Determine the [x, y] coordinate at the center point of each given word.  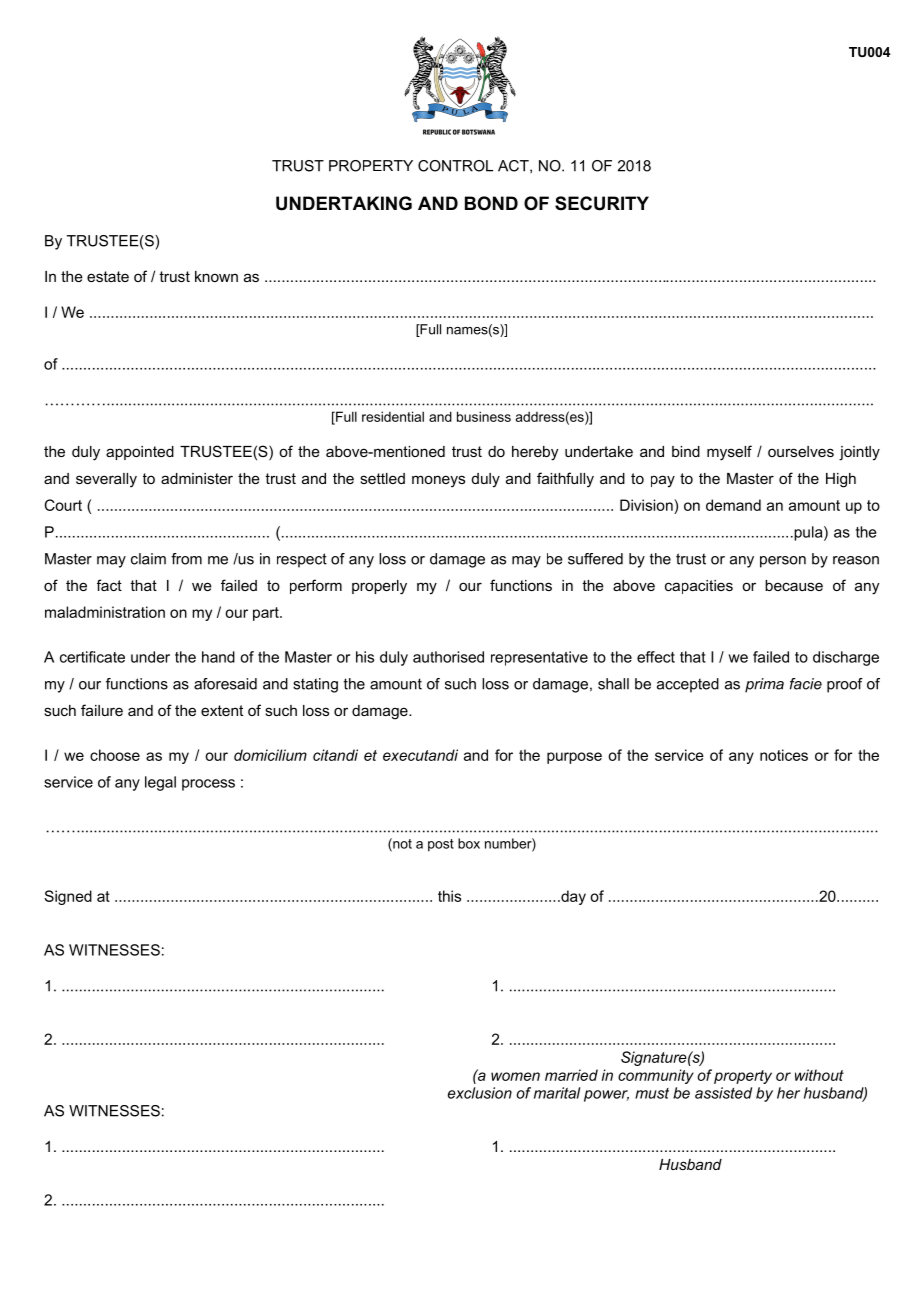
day [572, 897]
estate [108, 276]
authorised [448, 657]
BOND [491, 203]
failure [102, 710]
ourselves [801, 451]
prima [764, 685]
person [783, 562]
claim [148, 559]
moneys [438, 481]
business [484, 416]
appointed [140, 453]
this [449, 896]
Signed [68, 897]
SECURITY [602, 203]
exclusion [480, 1093]
